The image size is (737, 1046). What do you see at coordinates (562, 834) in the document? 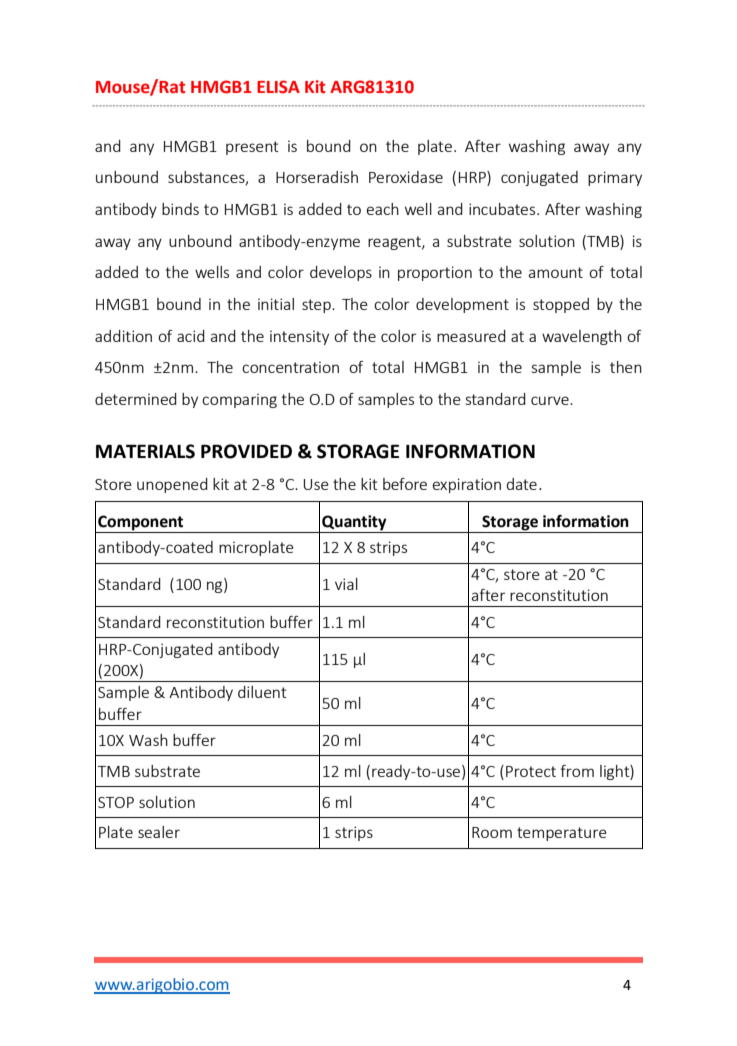
I see `temperature` at bounding box center [562, 834].
